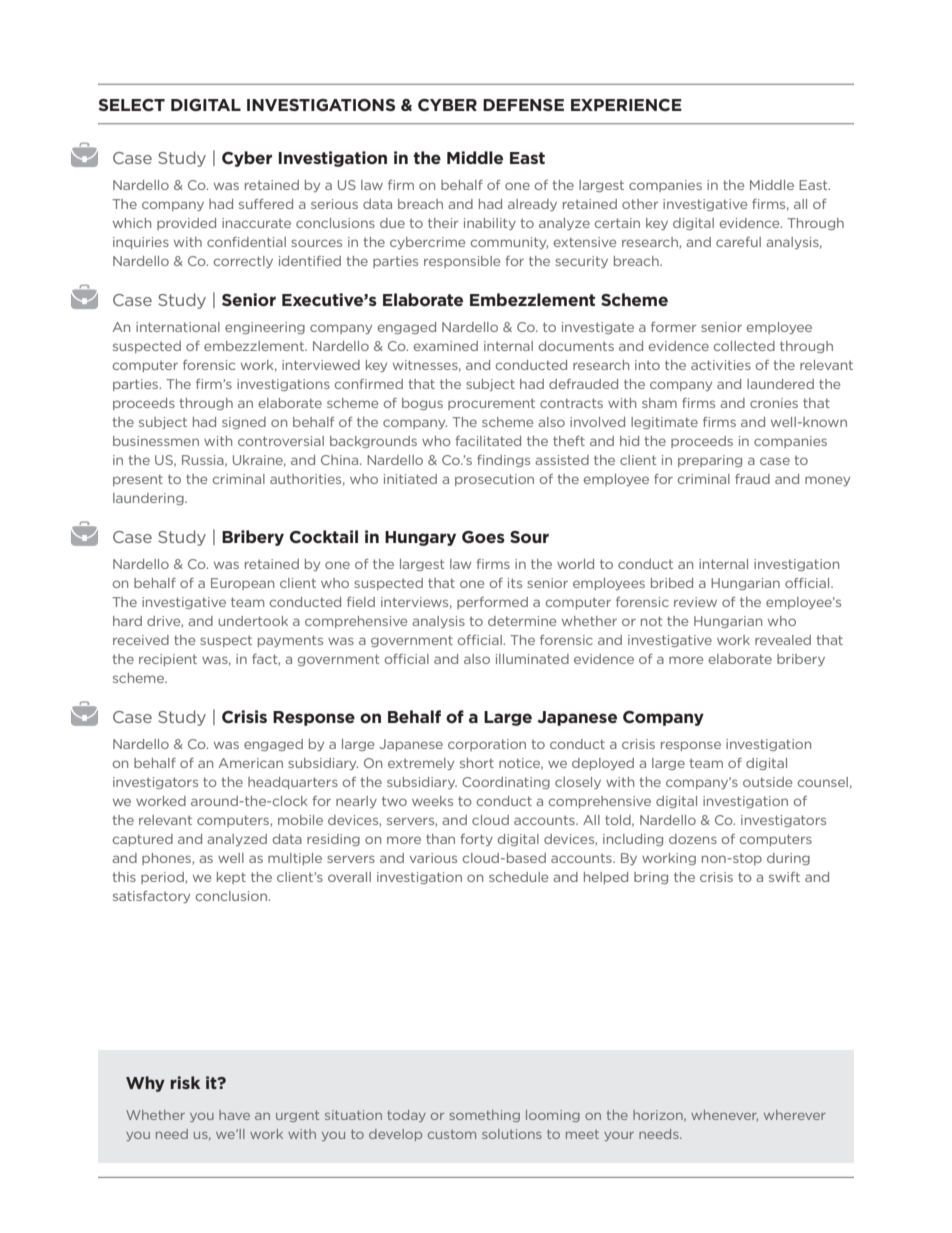 The width and height of the image is (952, 1233). Describe the element at coordinates (132, 105) in the image. I see `SELECT` at that location.
